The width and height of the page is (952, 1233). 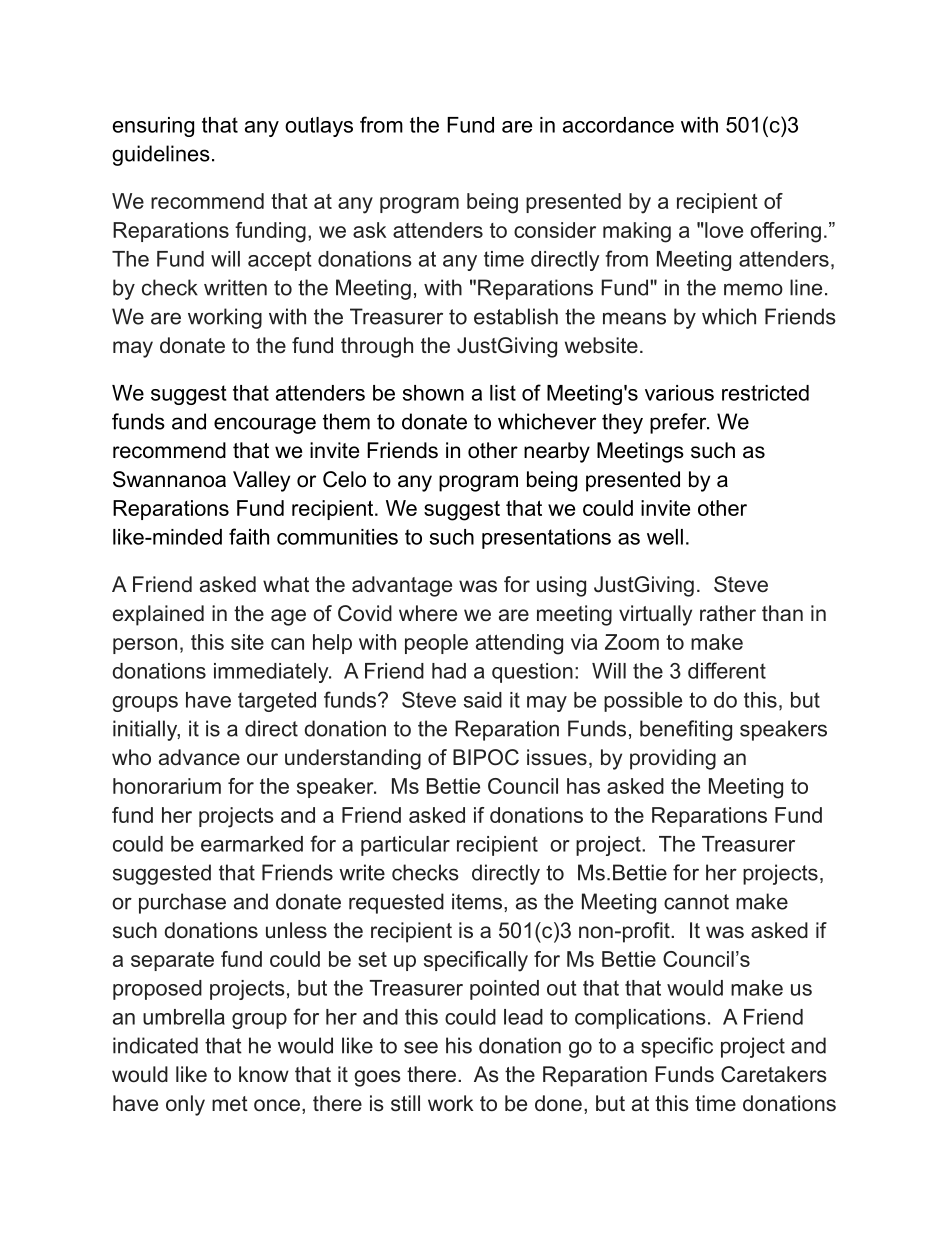 What do you see at coordinates (252, 844) in the page?
I see `earmarked` at bounding box center [252, 844].
